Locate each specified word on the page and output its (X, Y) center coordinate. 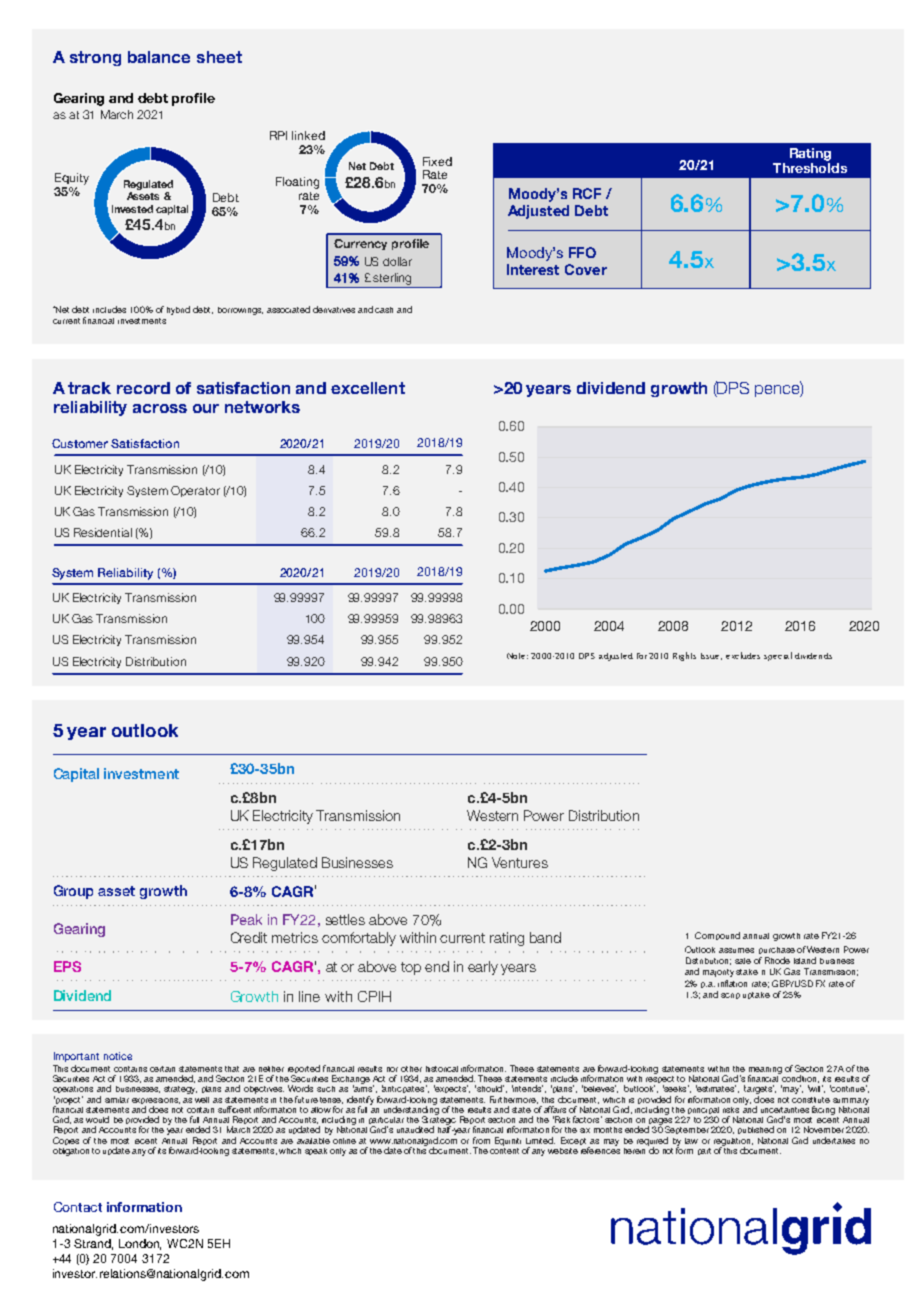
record (143, 388)
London (140, 1244)
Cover (586, 269)
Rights (684, 656)
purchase (777, 950)
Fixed (437, 161)
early (483, 968)
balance (159, 57)
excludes (743, 655)
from (481, 1140)
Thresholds (810, 166)
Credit (249, 937)
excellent (368, 388)
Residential (103, 532)
